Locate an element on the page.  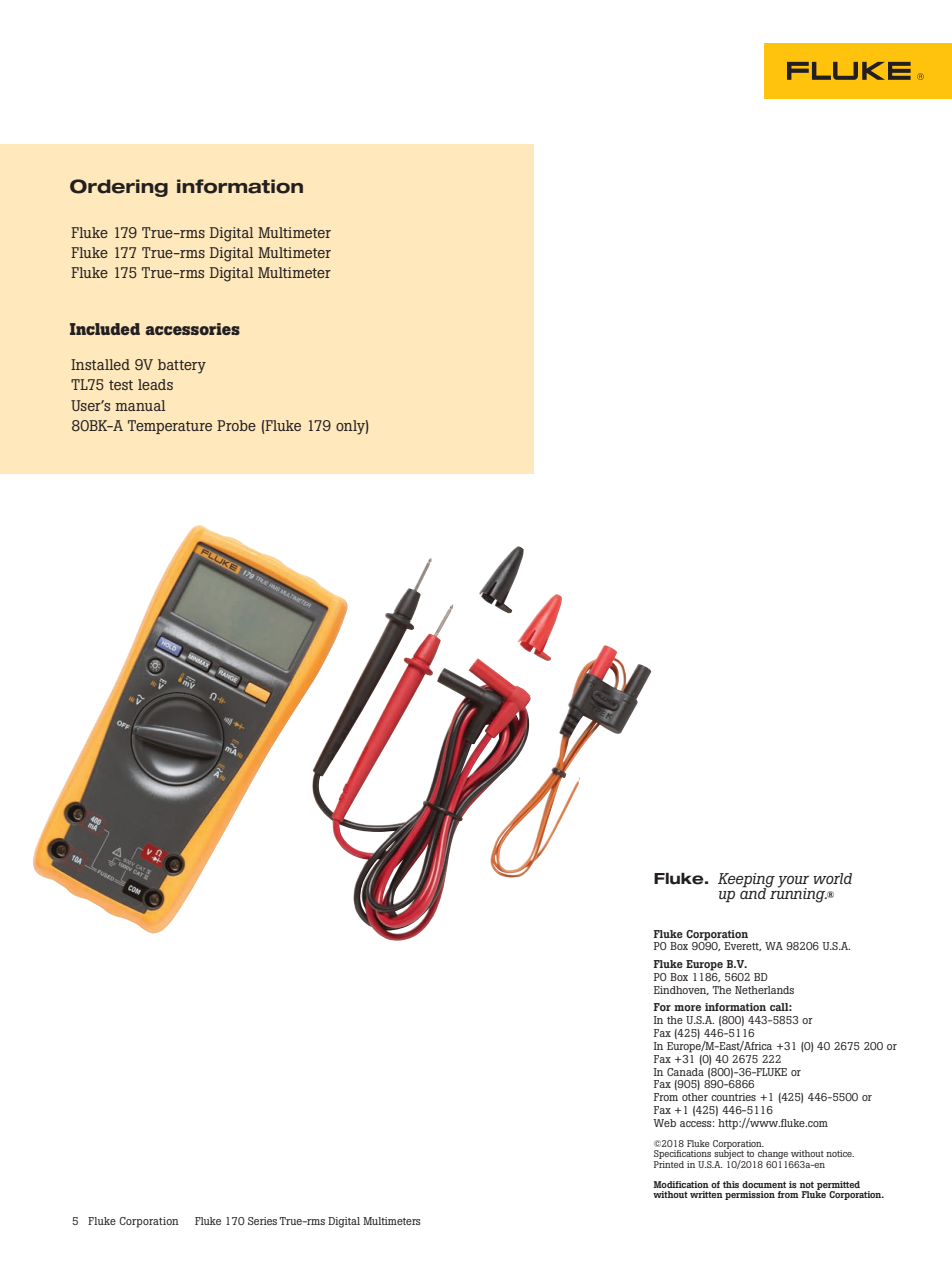
battery is located at coordinates (182, 366).
